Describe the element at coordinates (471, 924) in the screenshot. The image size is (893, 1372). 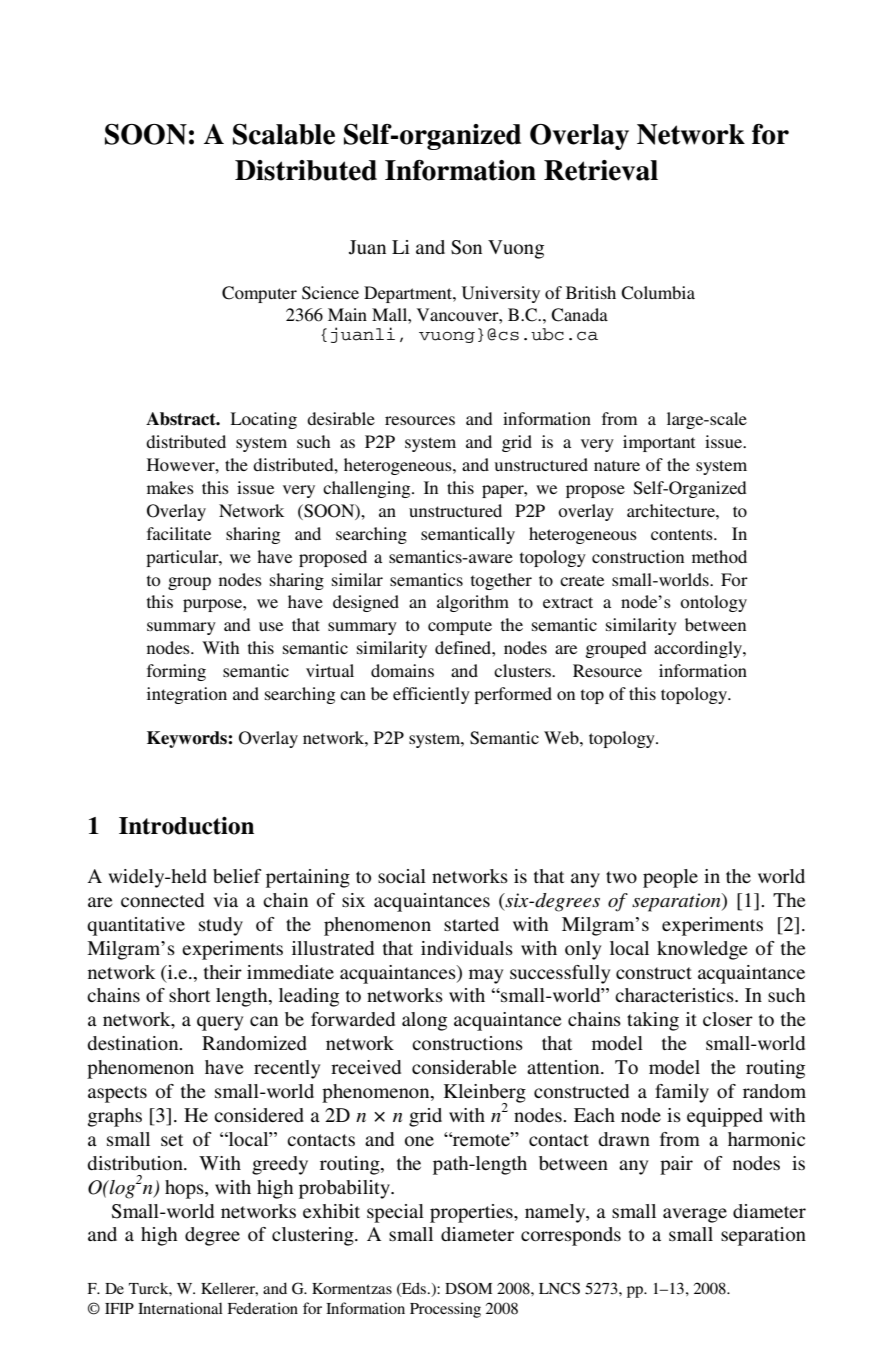
I see `started` at that location.
